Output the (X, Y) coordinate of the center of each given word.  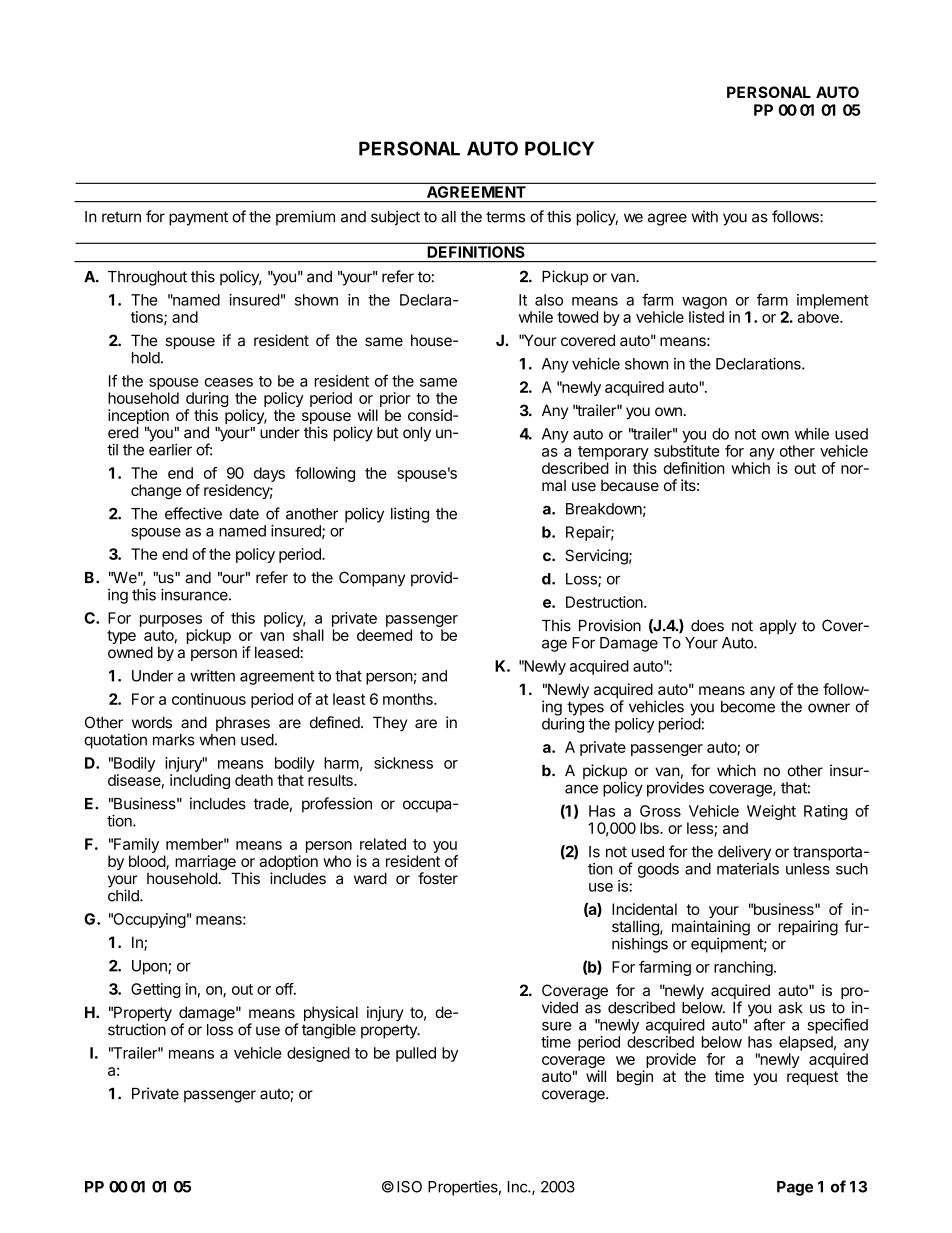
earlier (170, 449)
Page (795, 1188)
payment (198, 218)
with (705, 216)
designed (318, 1054)
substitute (686, 451)
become (748, 707)
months (409, 699)
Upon (150, 967)
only (417, 434)
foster (438, 878)
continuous (209, 699)
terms (505, 217)
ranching (743, 968)
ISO (409, 1187)
